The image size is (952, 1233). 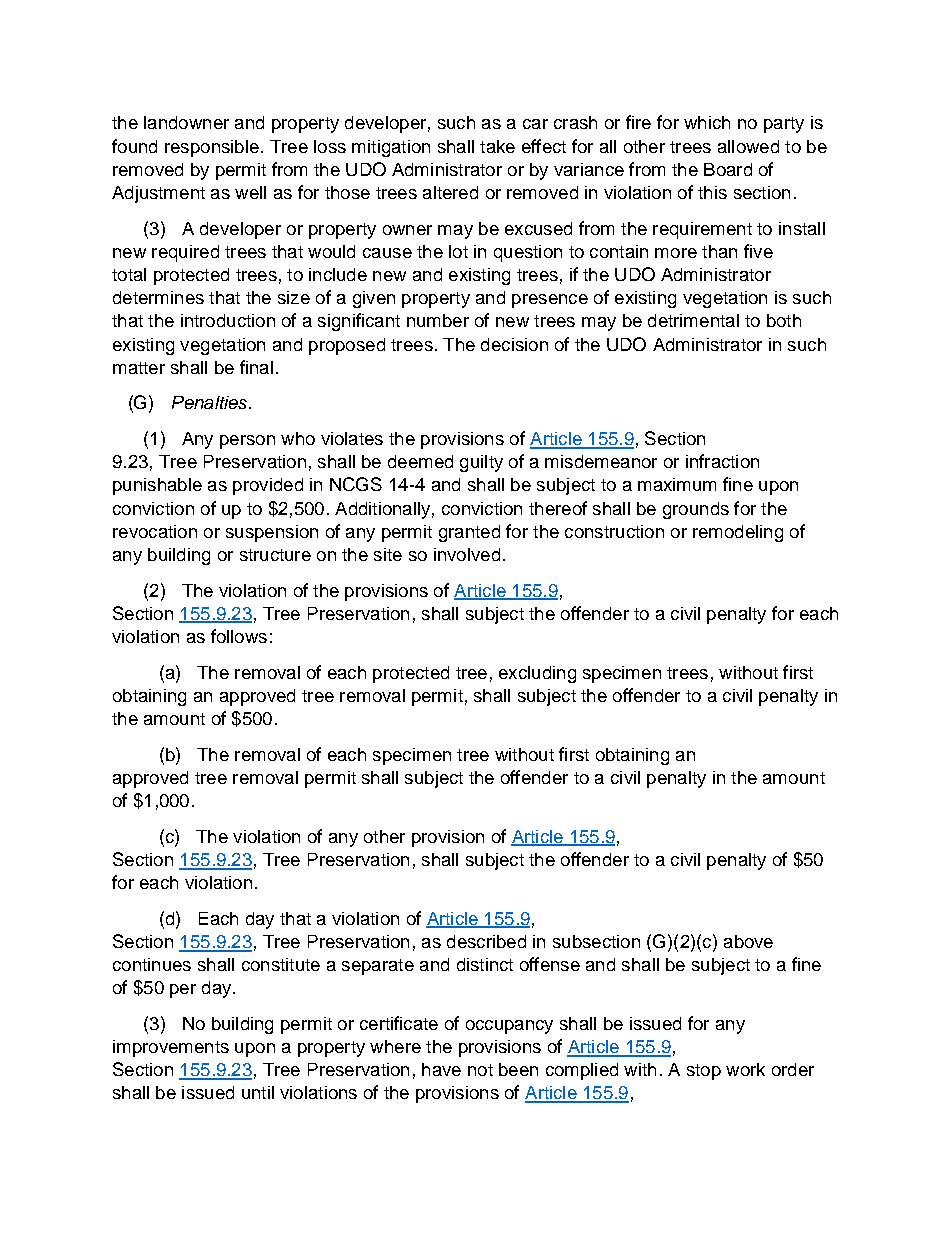 What do you see at coordinates (537, 674) in the screenshot?
I see `excluding` at bounding box center [537, 674].
